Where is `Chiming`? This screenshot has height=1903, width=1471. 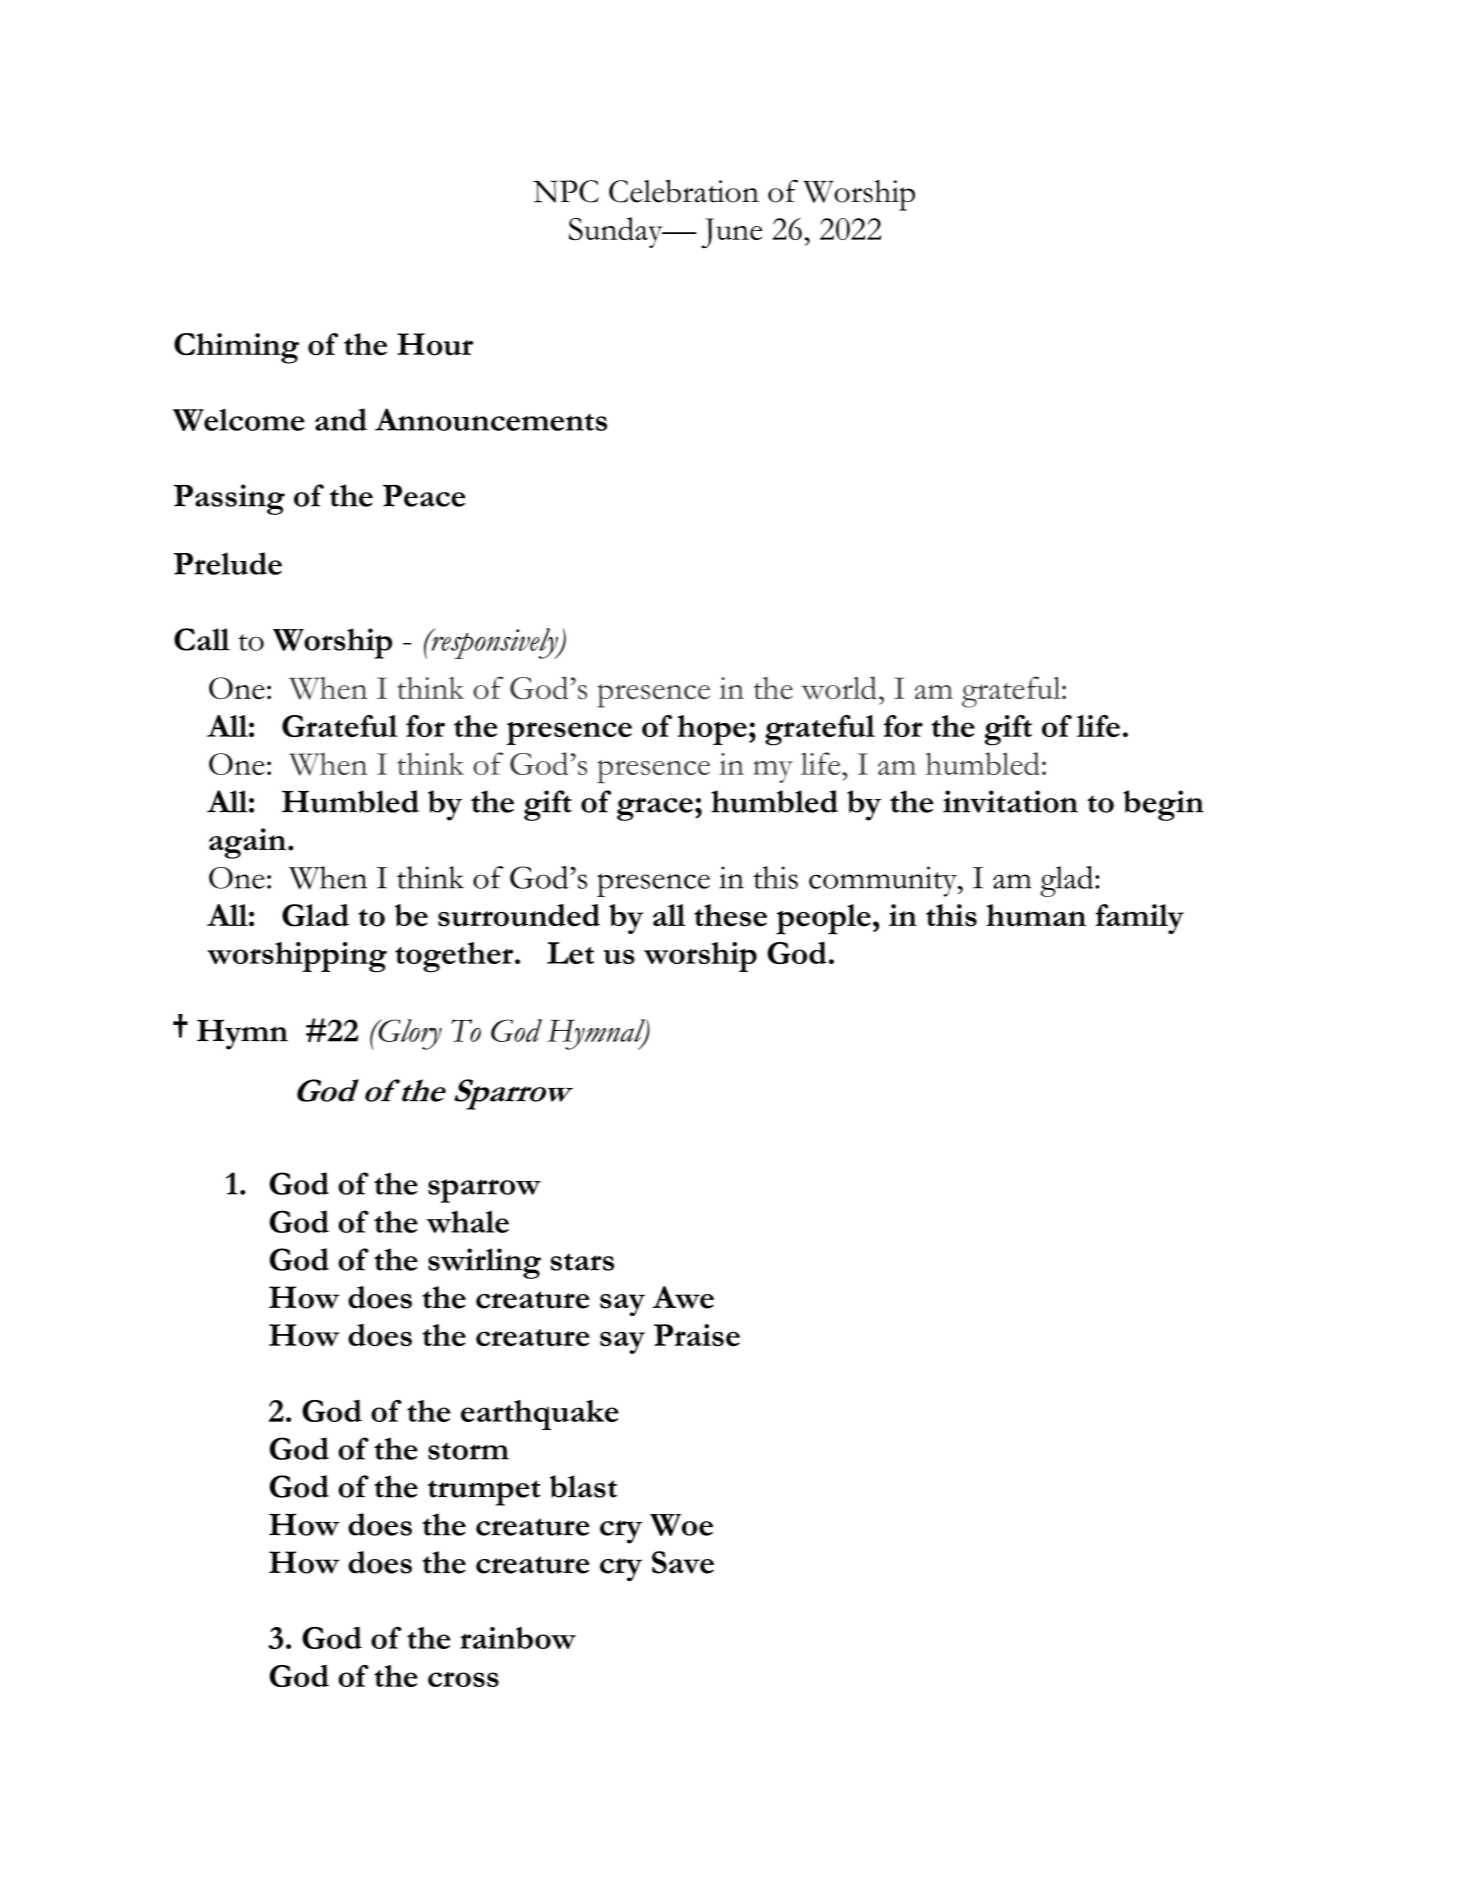 Chiming is located at coordinates (236, 348).
